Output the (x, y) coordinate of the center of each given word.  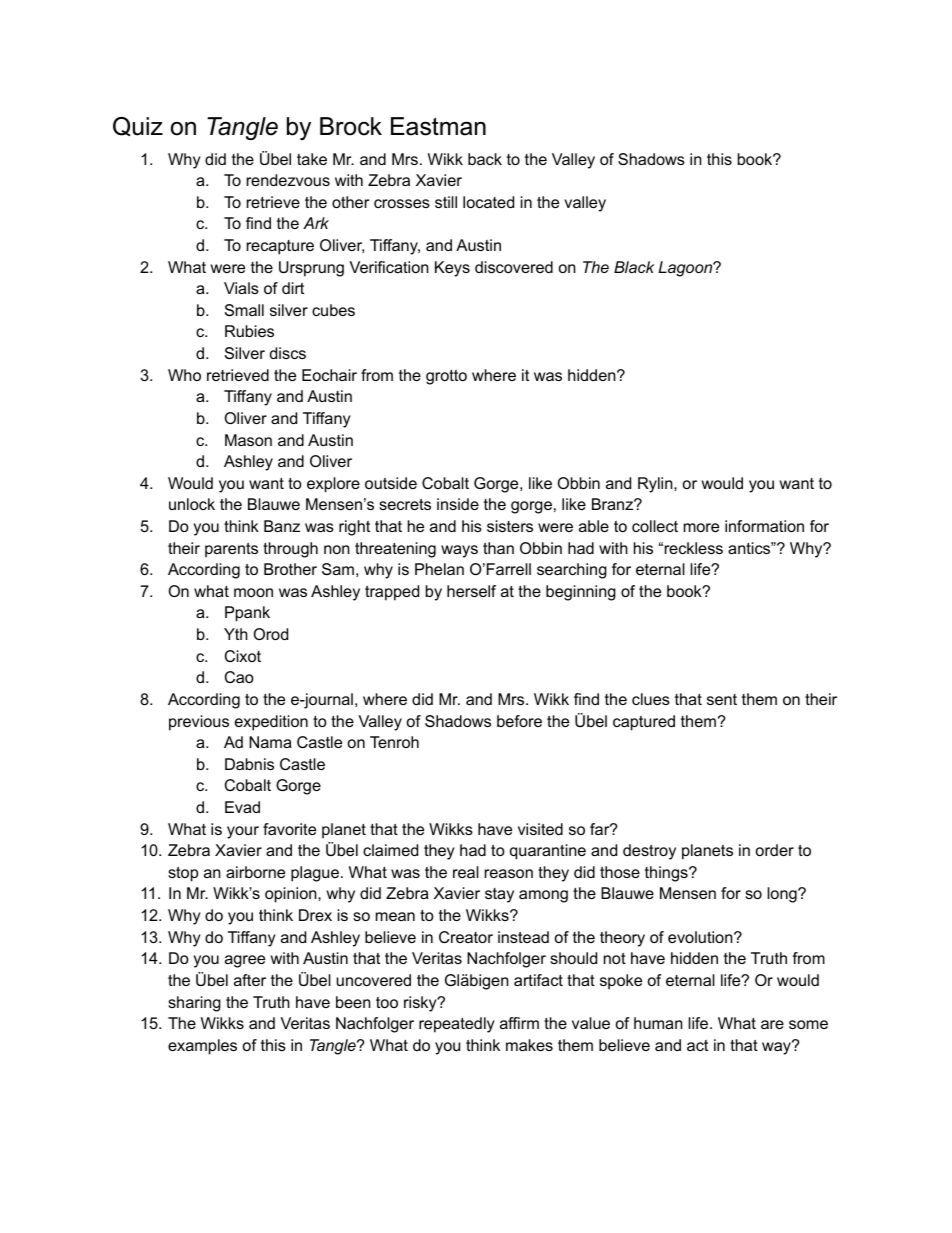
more (701, 527)
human (658, 1023)
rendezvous (288, 180)
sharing (194, 1004)
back (485, 159)
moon (253, 592)
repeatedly (457, 1025)
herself (471, 591)
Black (634, 267)
